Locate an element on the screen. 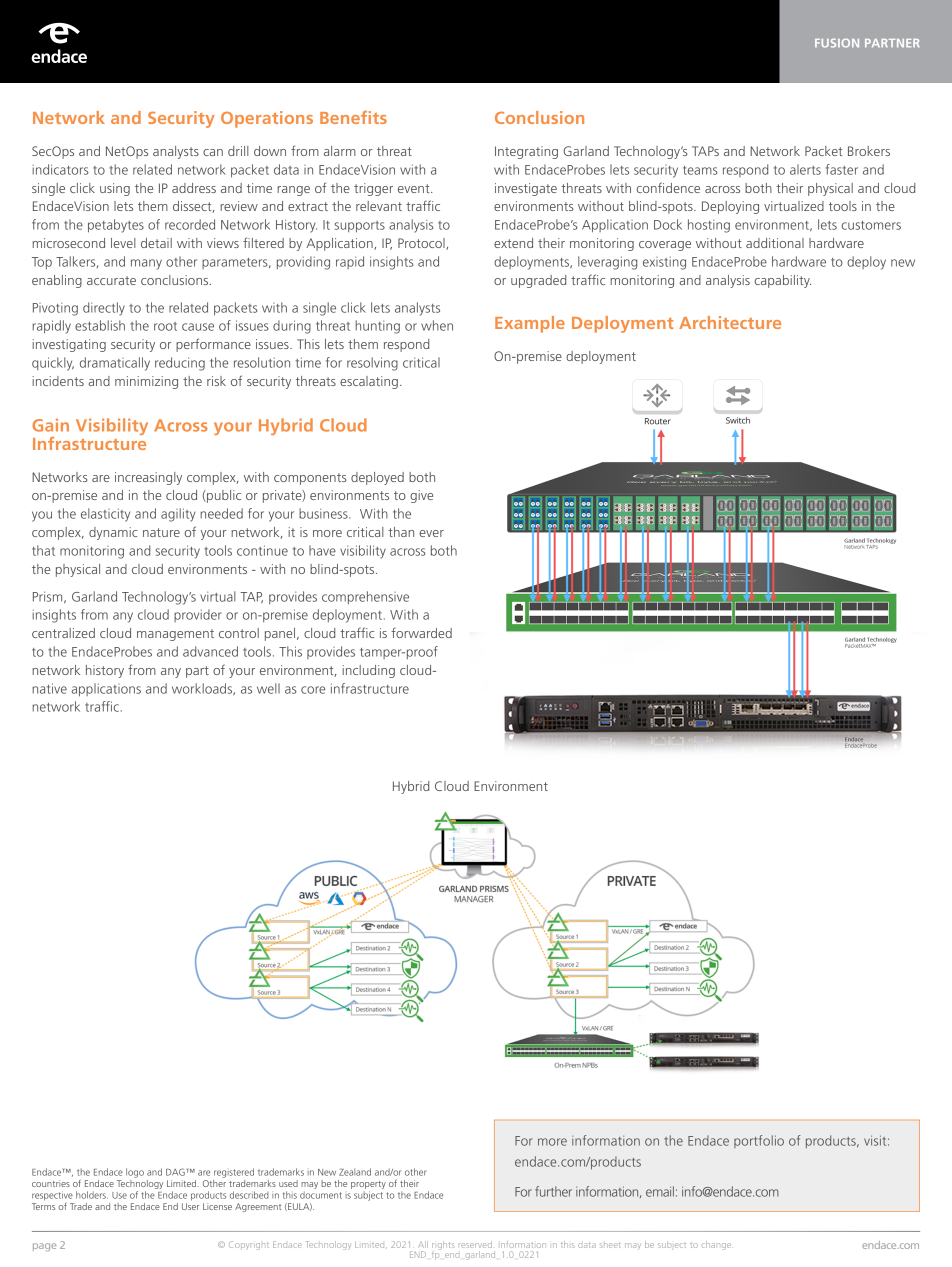 The image size is (952, 1267). increasingly is located at coordinates (148, 478).
